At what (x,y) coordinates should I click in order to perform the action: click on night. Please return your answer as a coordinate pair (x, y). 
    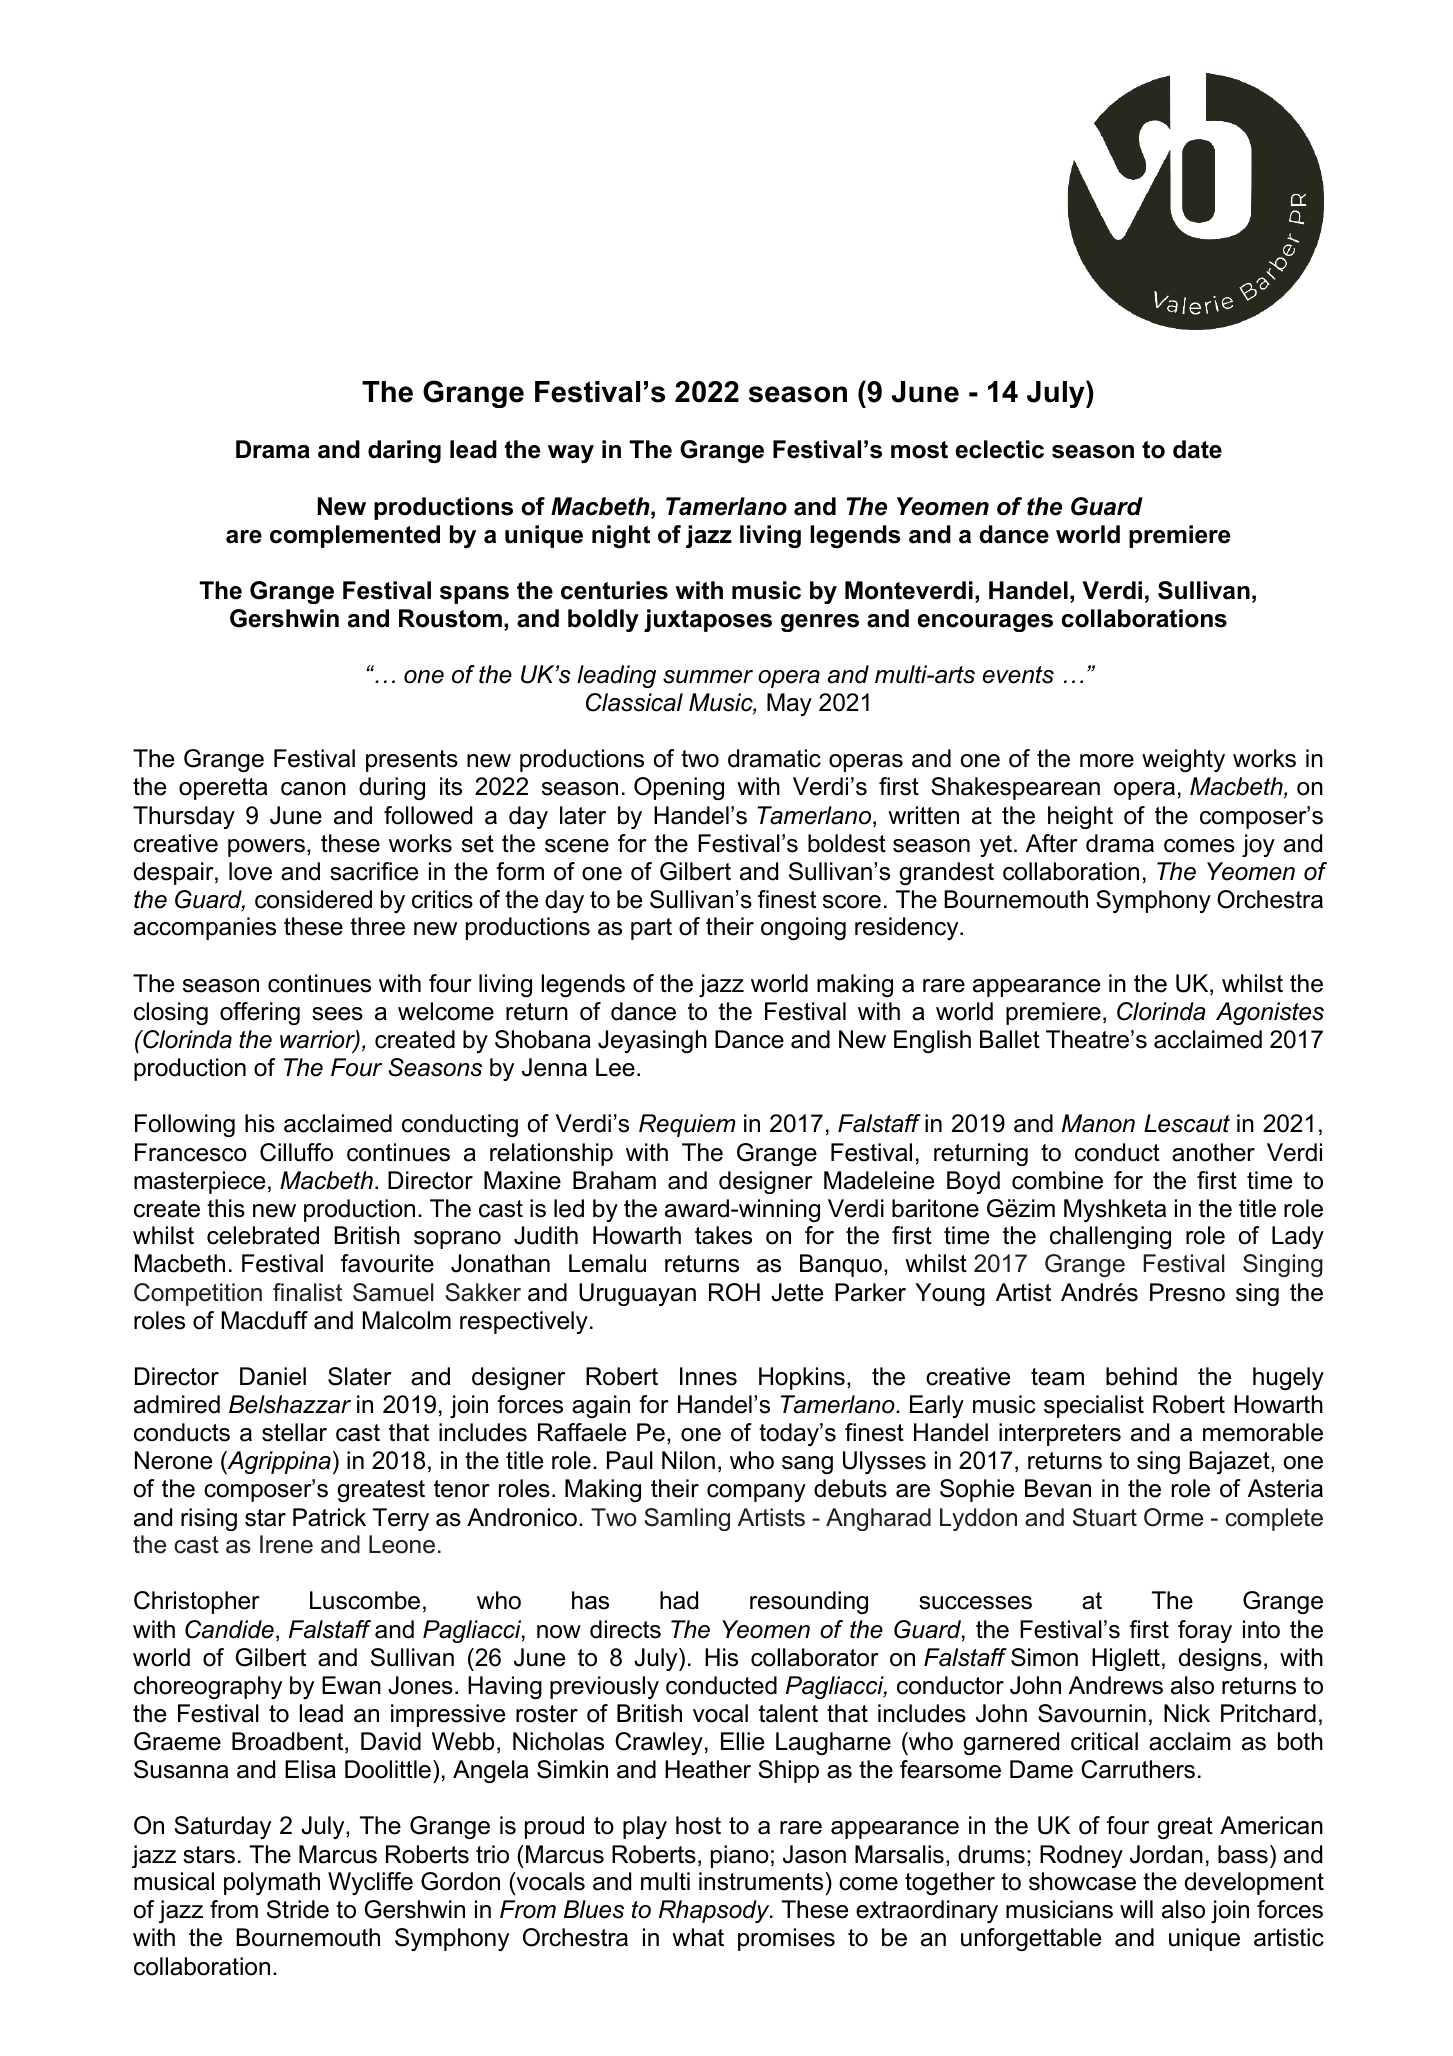
    Looking at the image, I should click on (621, 536).
